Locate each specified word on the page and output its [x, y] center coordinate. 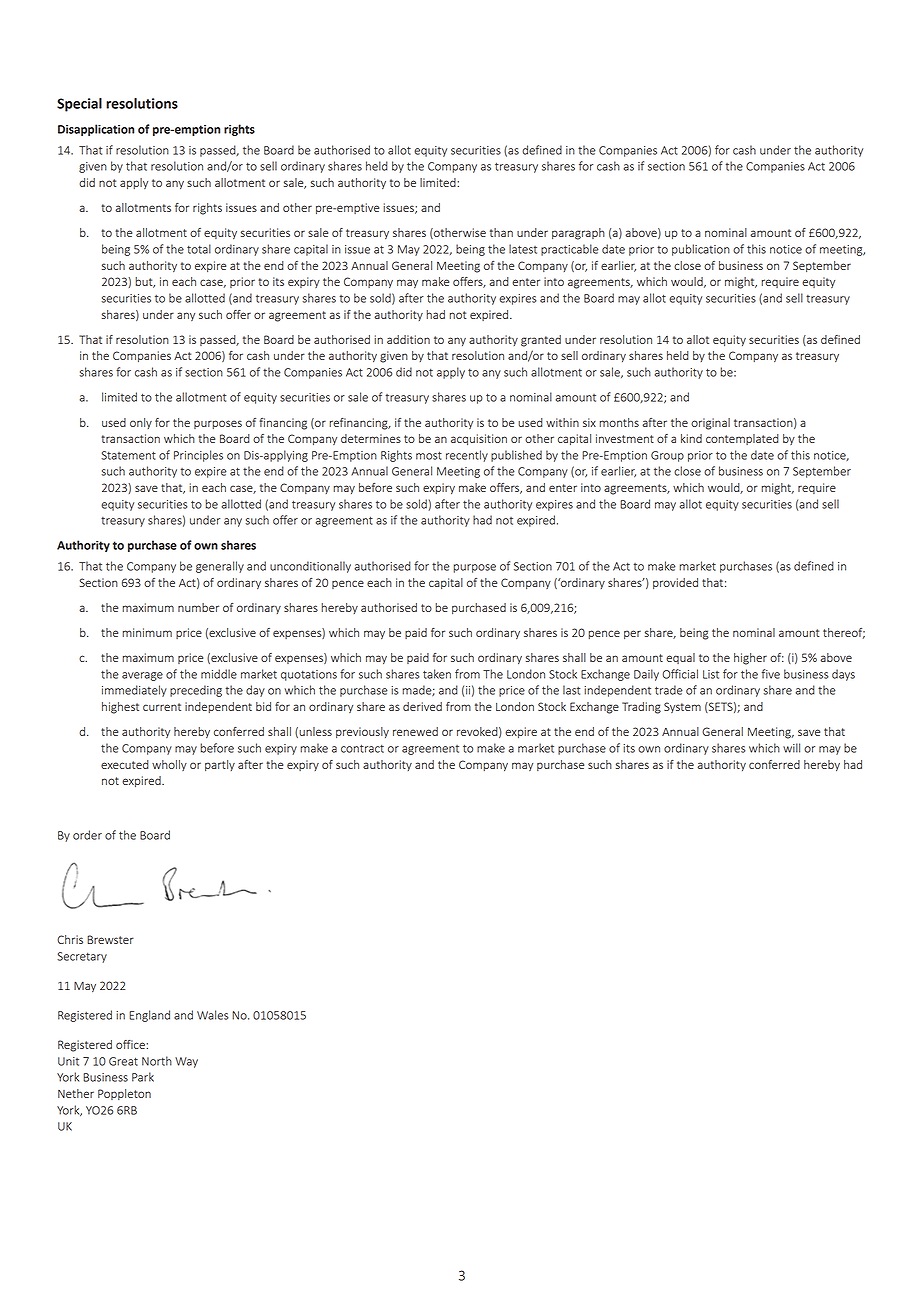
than [501, 232]
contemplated [742, 439]
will [791, 748]
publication [701, 250]
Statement [128, 455]
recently [467, 456]
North [157, 1061]
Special [79, 105]
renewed [415, 731]
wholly [169, 765]
